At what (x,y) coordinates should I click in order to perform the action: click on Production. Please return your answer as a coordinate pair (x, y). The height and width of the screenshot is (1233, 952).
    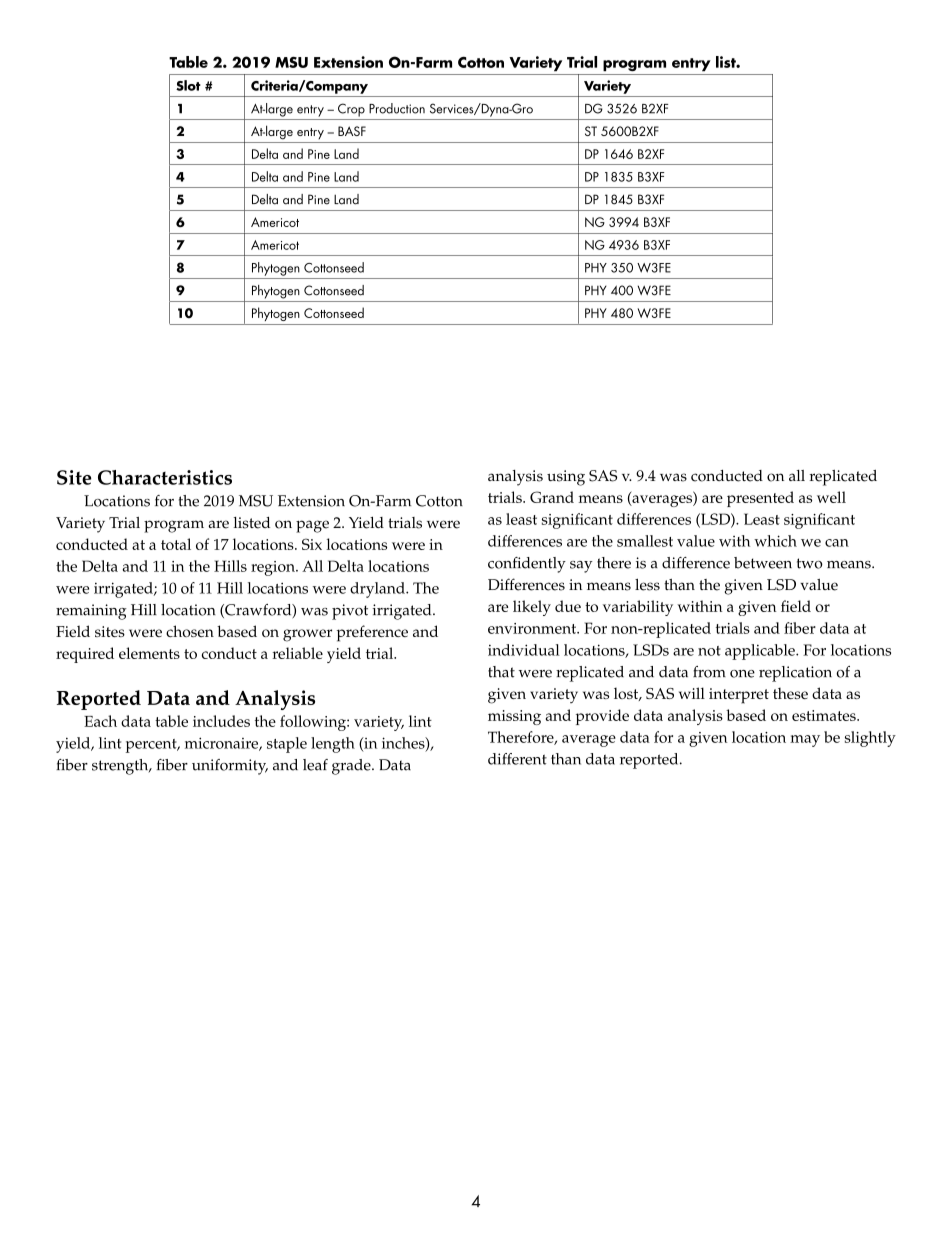
    Looking at the image, I should click on (397, 108).
